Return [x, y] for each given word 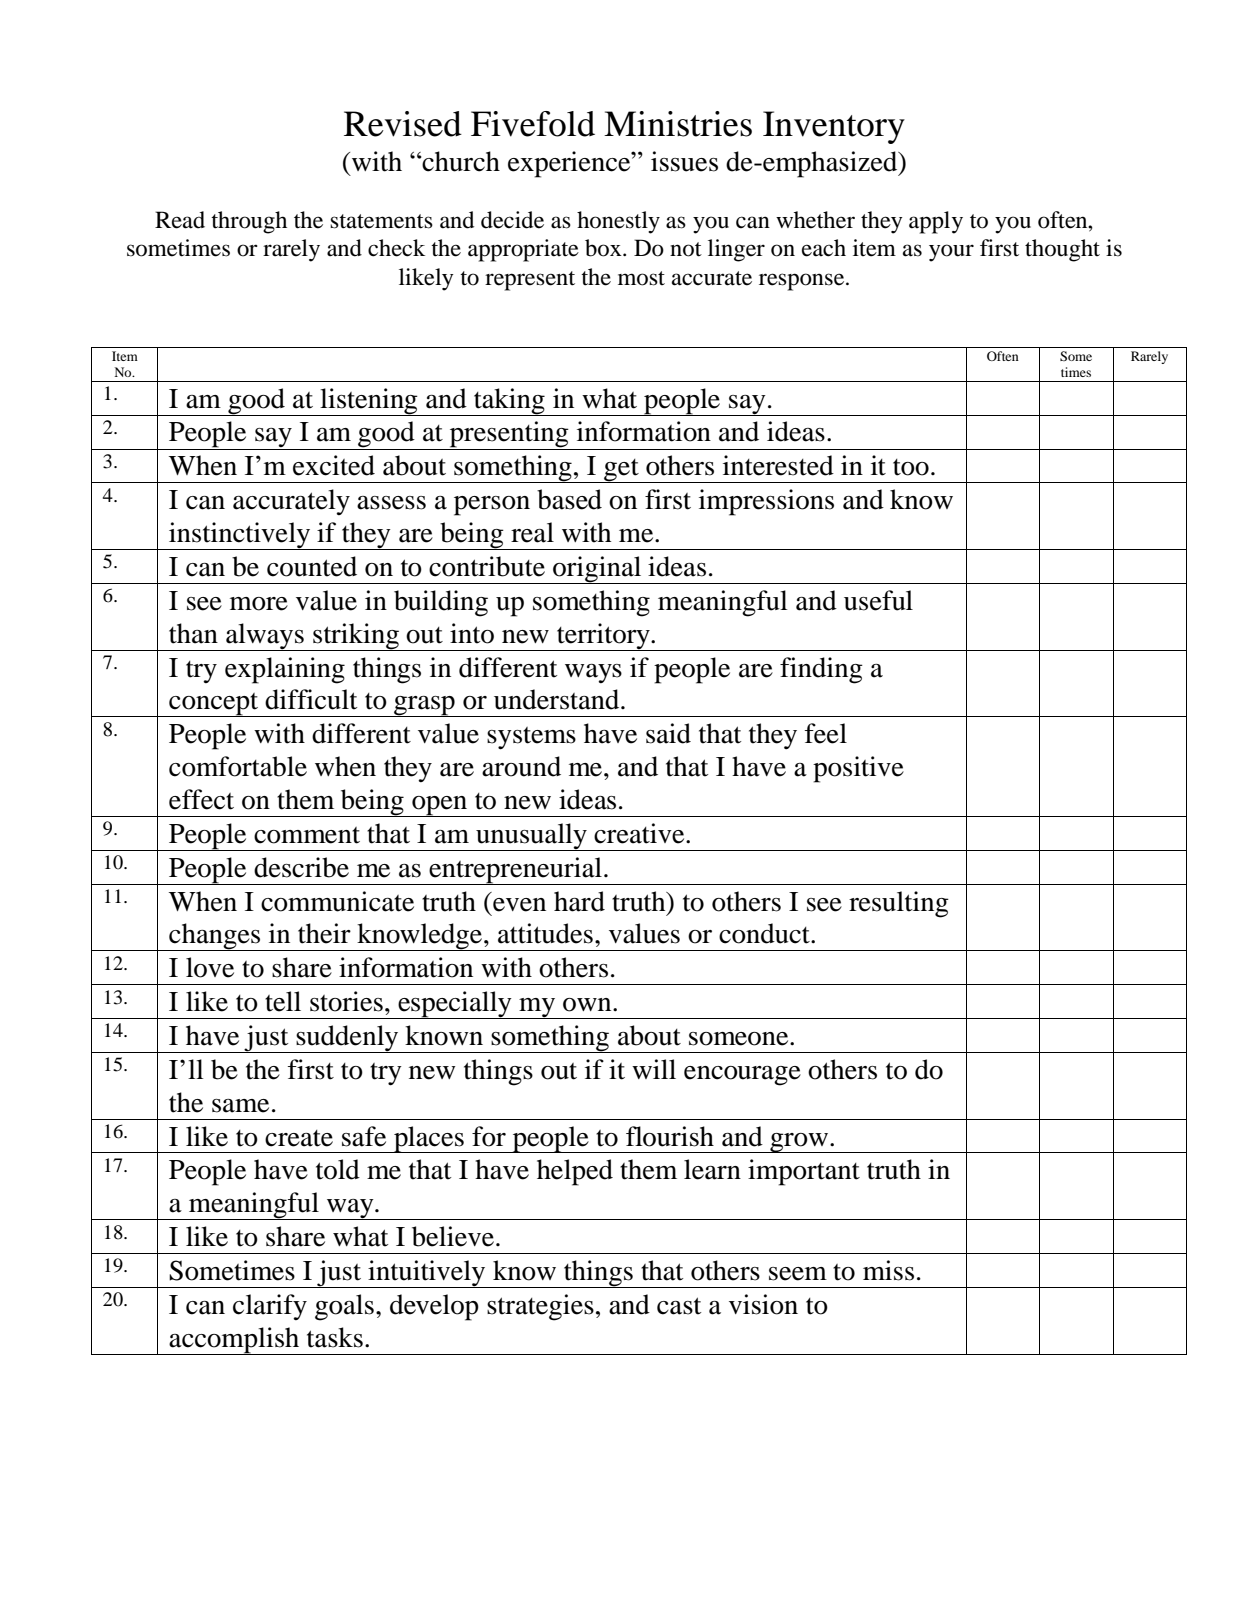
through [249, 222]
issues [684, 161]
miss [888, 1270]
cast [679, 1306]
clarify [270, 1307]
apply [936, 222]
